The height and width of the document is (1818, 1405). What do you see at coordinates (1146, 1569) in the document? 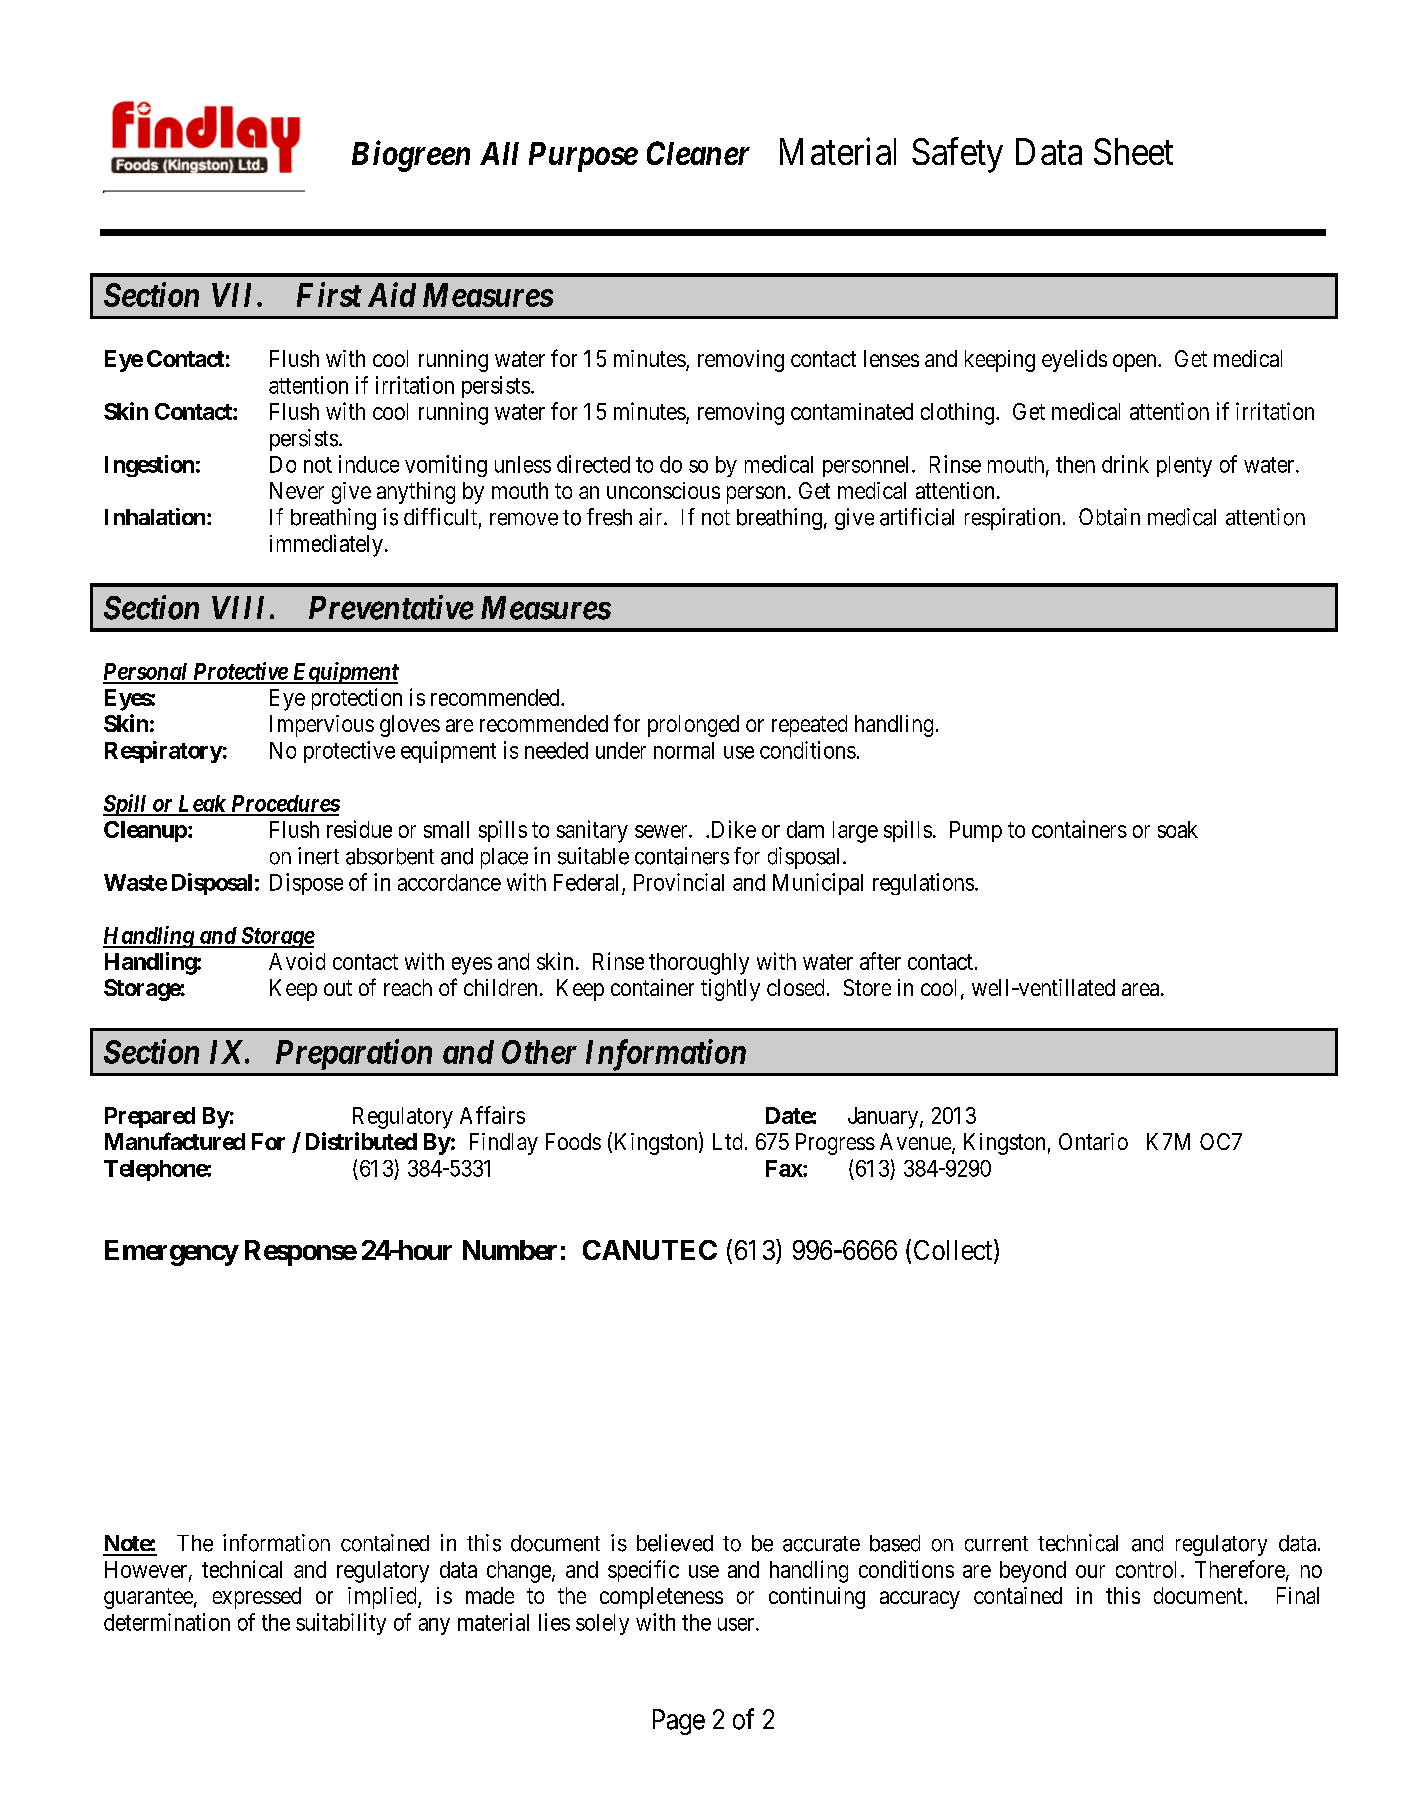
I see `control` at bounding box center [1146, 1569].
